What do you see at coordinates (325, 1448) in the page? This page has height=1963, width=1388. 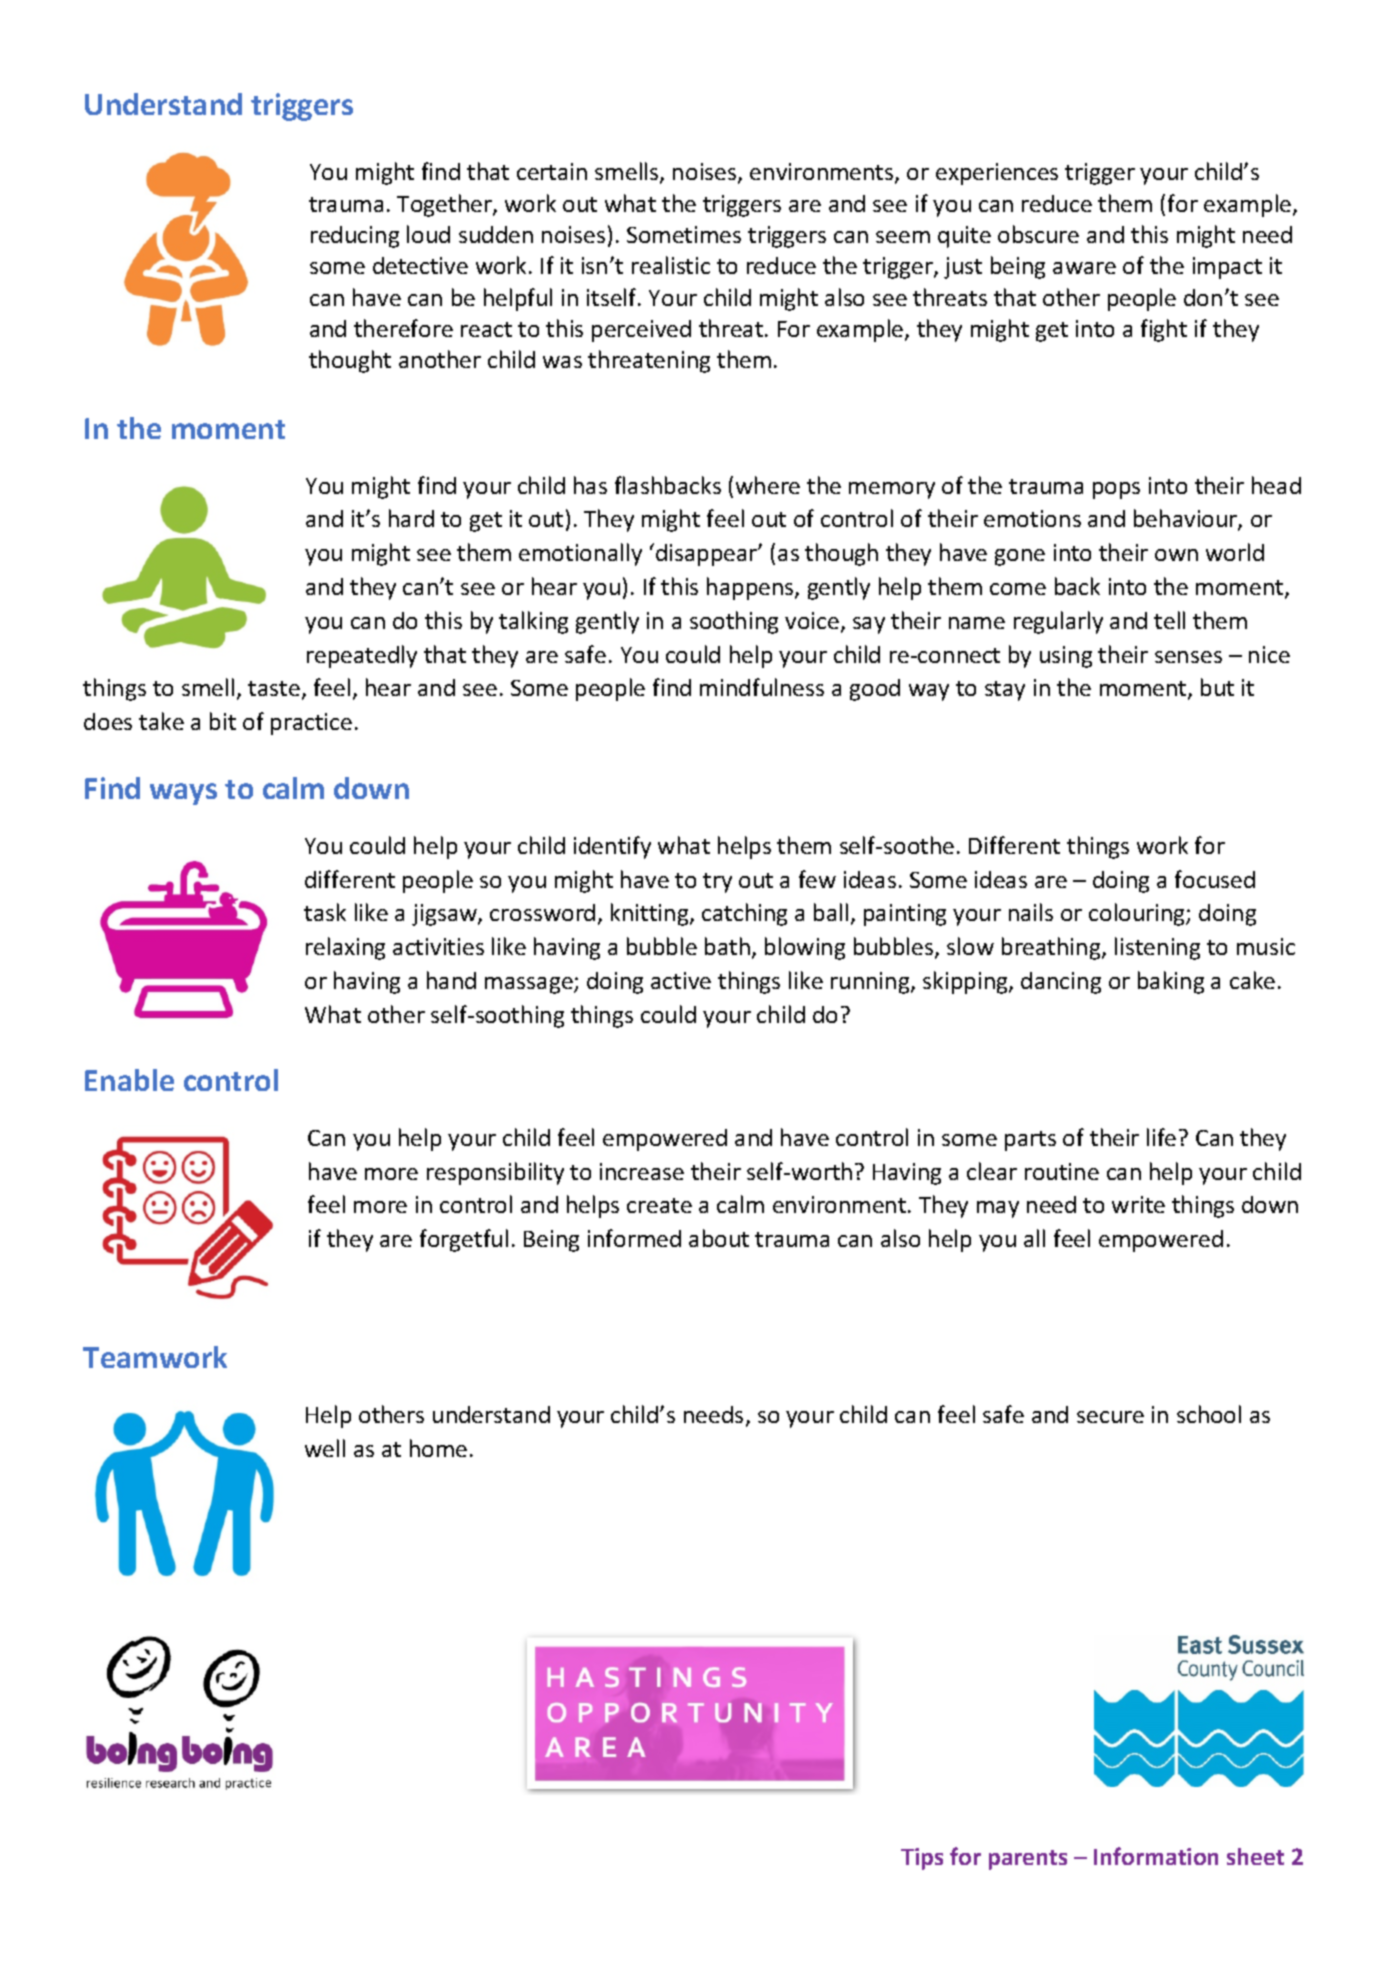 I see `well` at bounding box center [325, 1448].
